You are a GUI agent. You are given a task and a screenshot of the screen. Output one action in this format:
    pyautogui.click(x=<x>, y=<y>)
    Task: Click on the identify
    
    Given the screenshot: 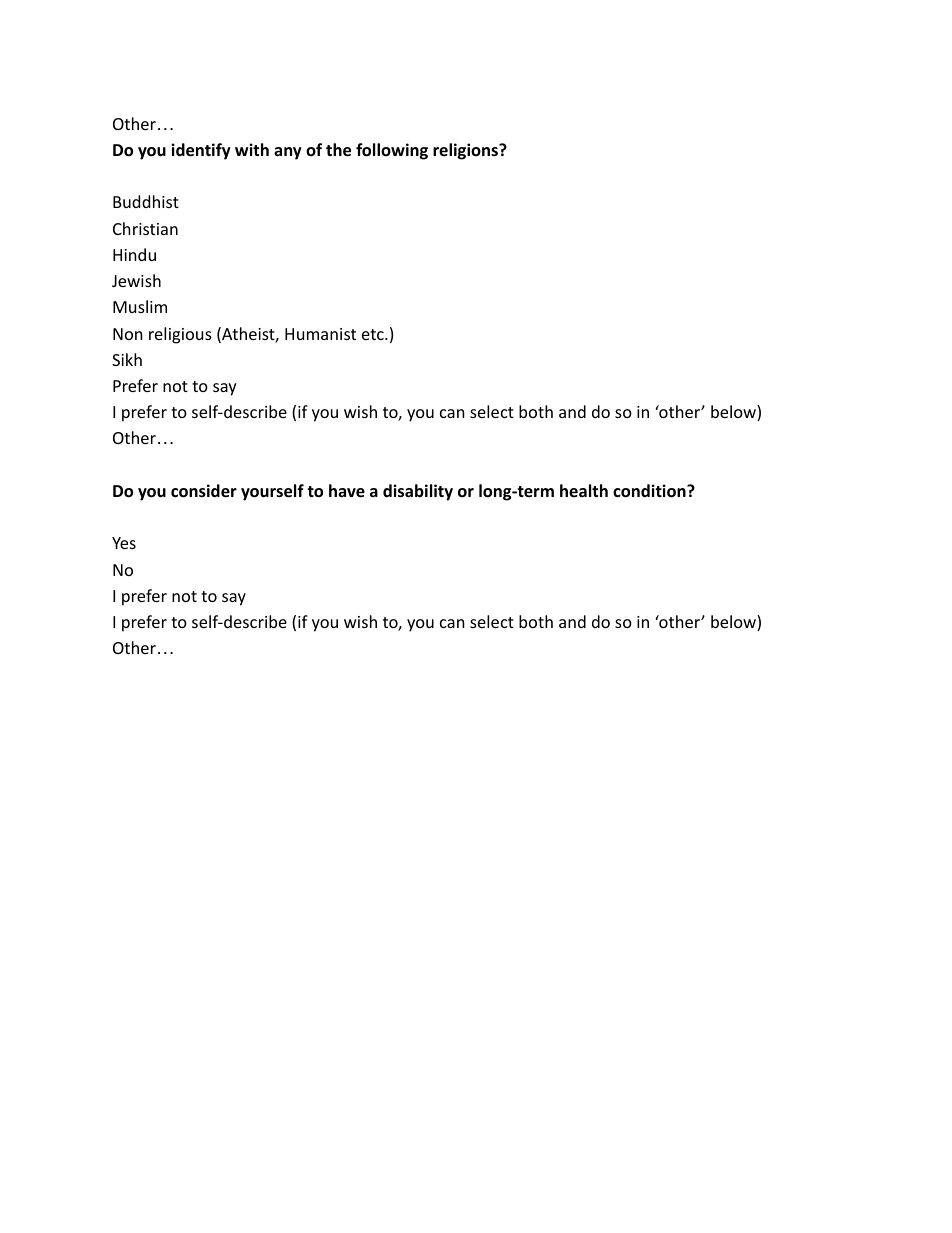 What is the action you would take?
    pyautogui.click(x=201, y=151)
